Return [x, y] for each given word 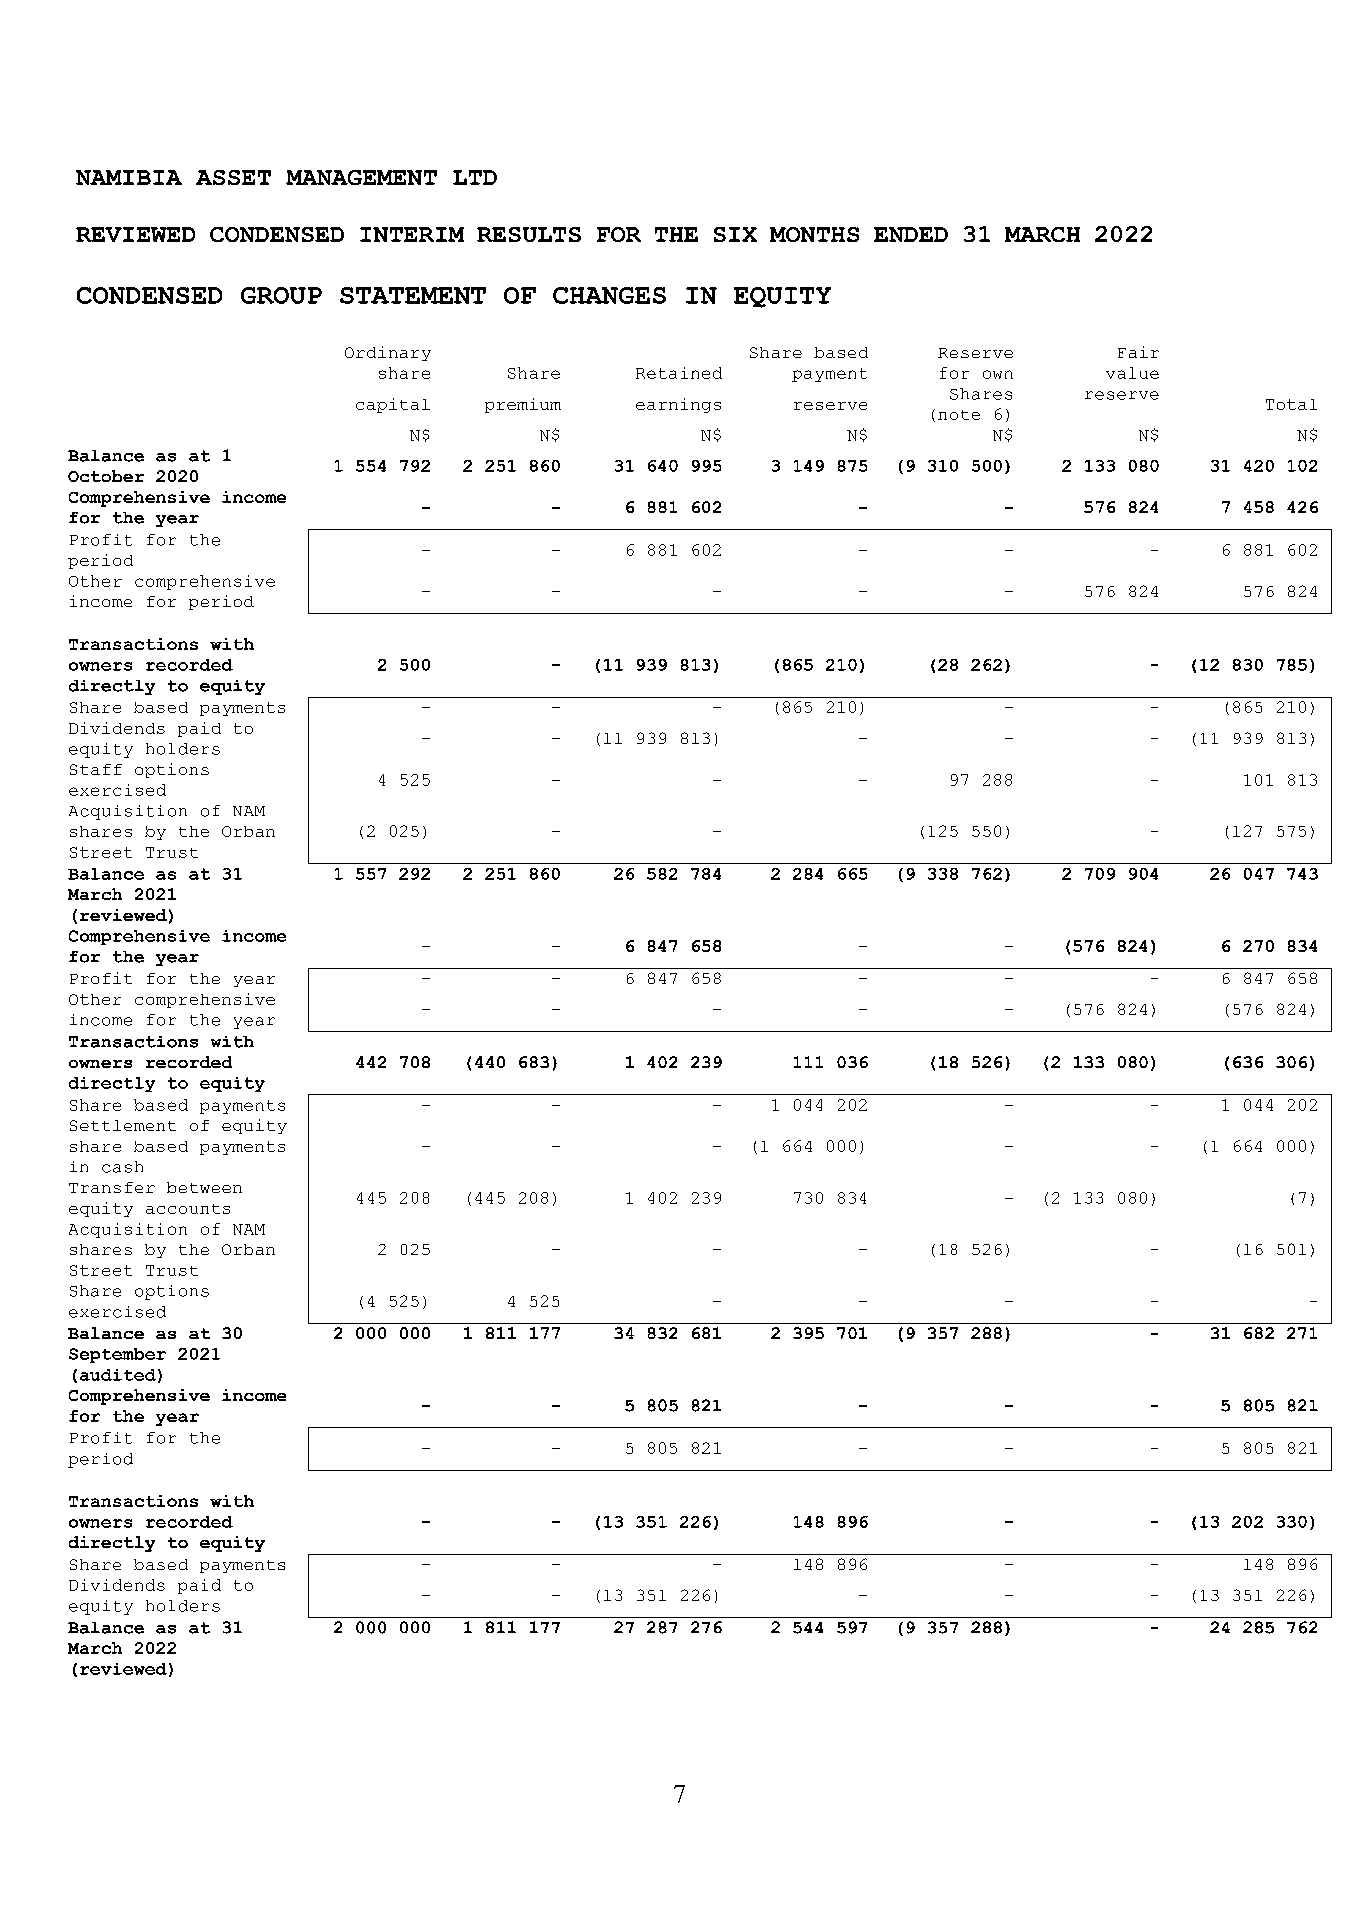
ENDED [911, 234]
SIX [735, 234]
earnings [678, 405]
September [117, 1355]
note [959, 415]
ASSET [233, 177]
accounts [188, 1209]
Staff [96, 769]
